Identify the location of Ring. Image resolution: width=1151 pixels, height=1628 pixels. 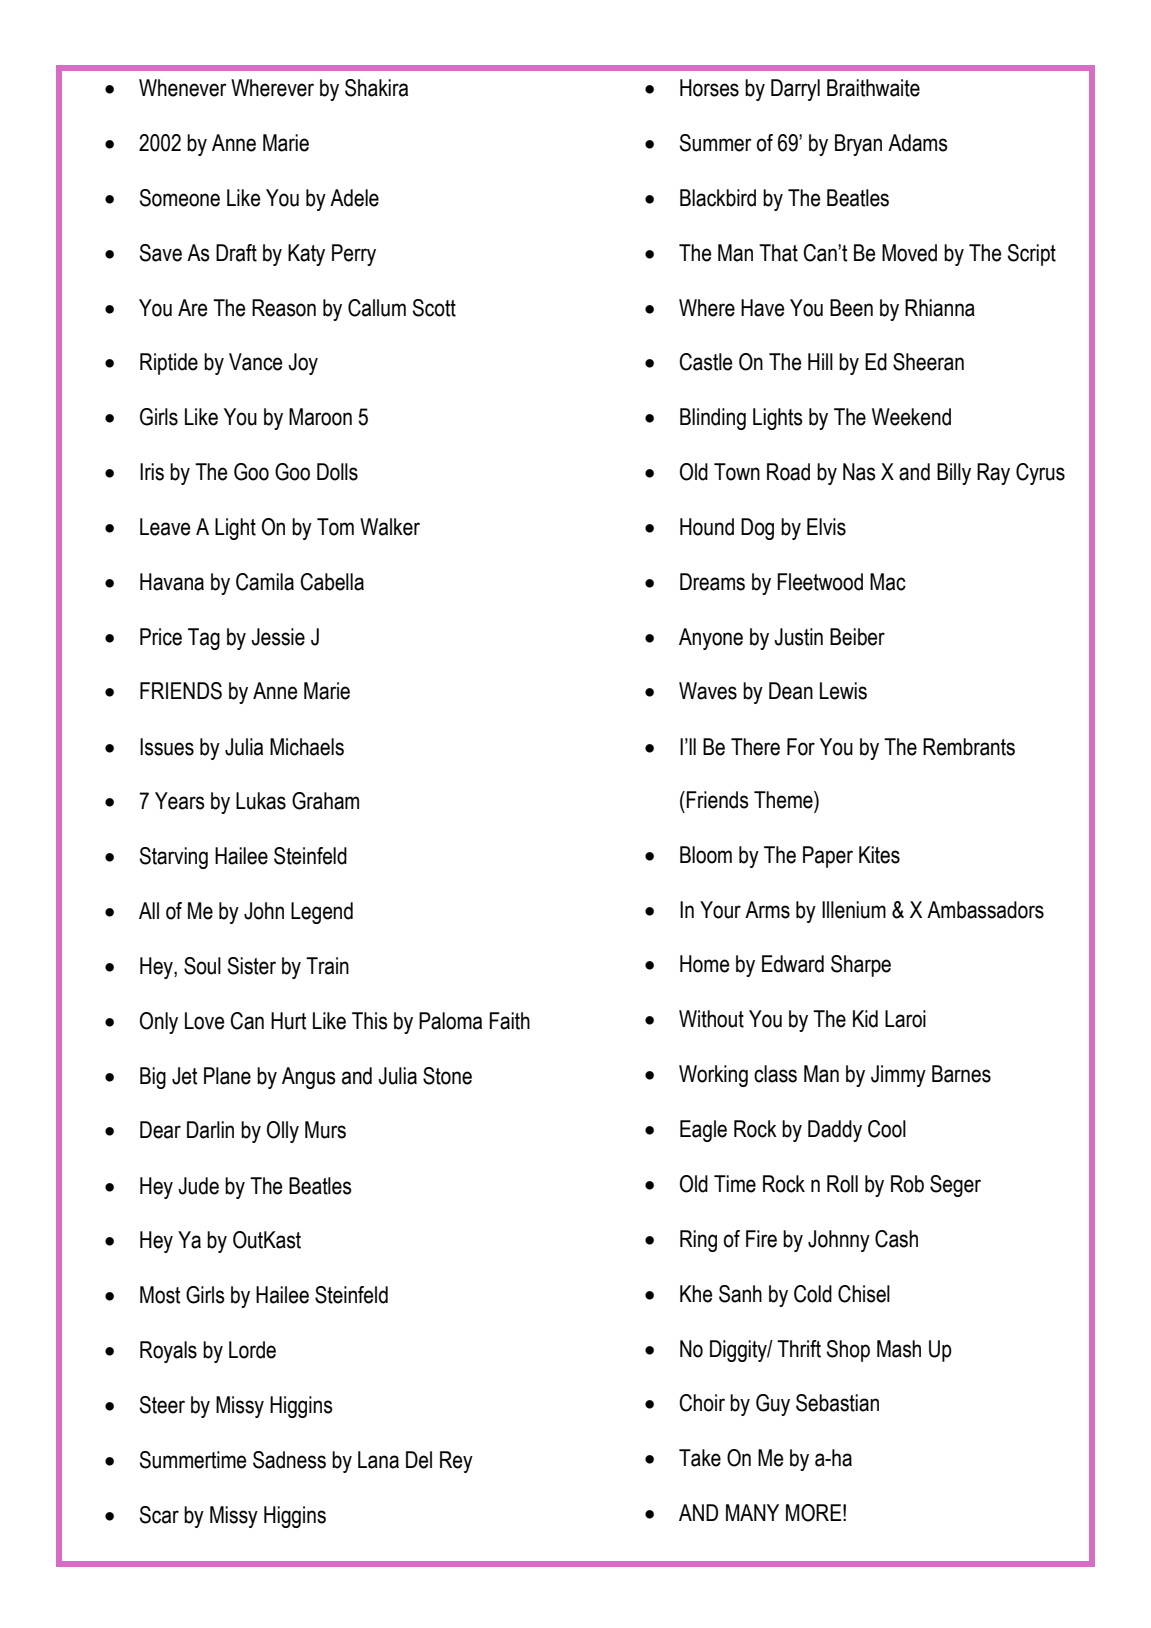
(698, 1241).
